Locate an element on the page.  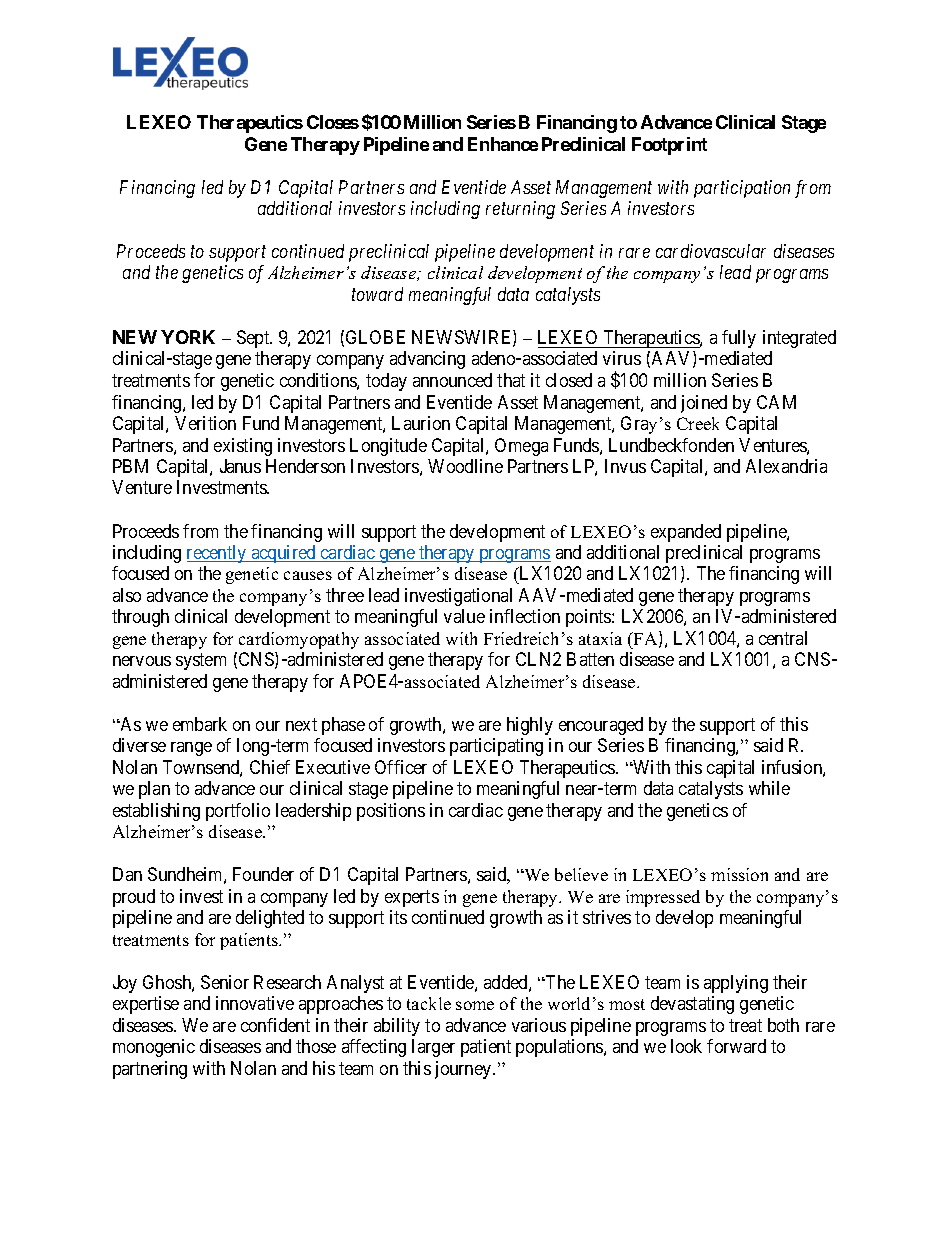
Footprint is located at coordinates (669, 146).
